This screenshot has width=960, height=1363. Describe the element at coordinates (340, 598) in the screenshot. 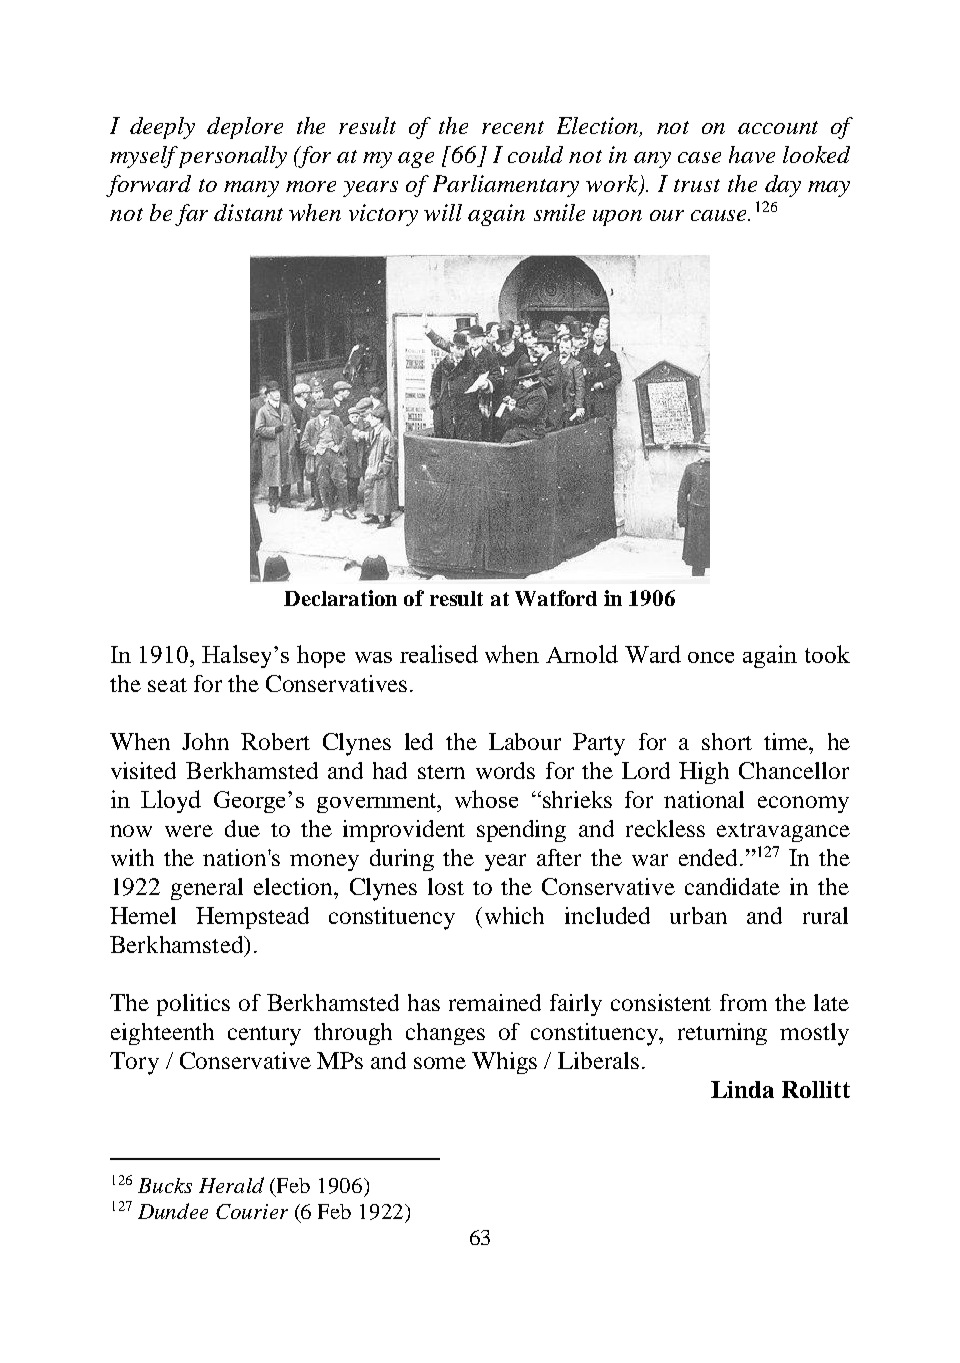

I see `Declaration` at that location.
